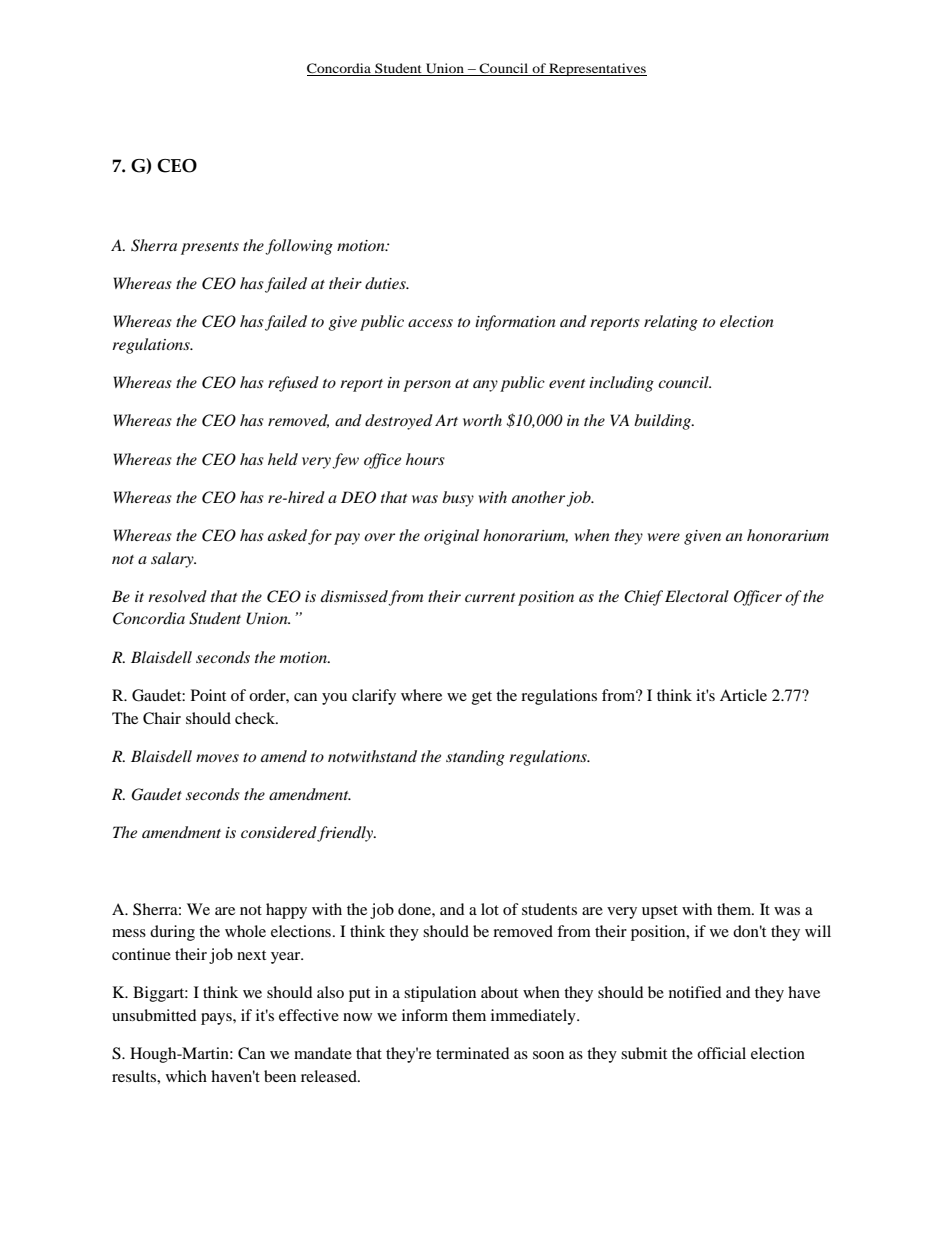 The height and width of the document is (1233, 952). Describe the element at coordinates (597, 69) in the document. I see `Representatives` at that location.
